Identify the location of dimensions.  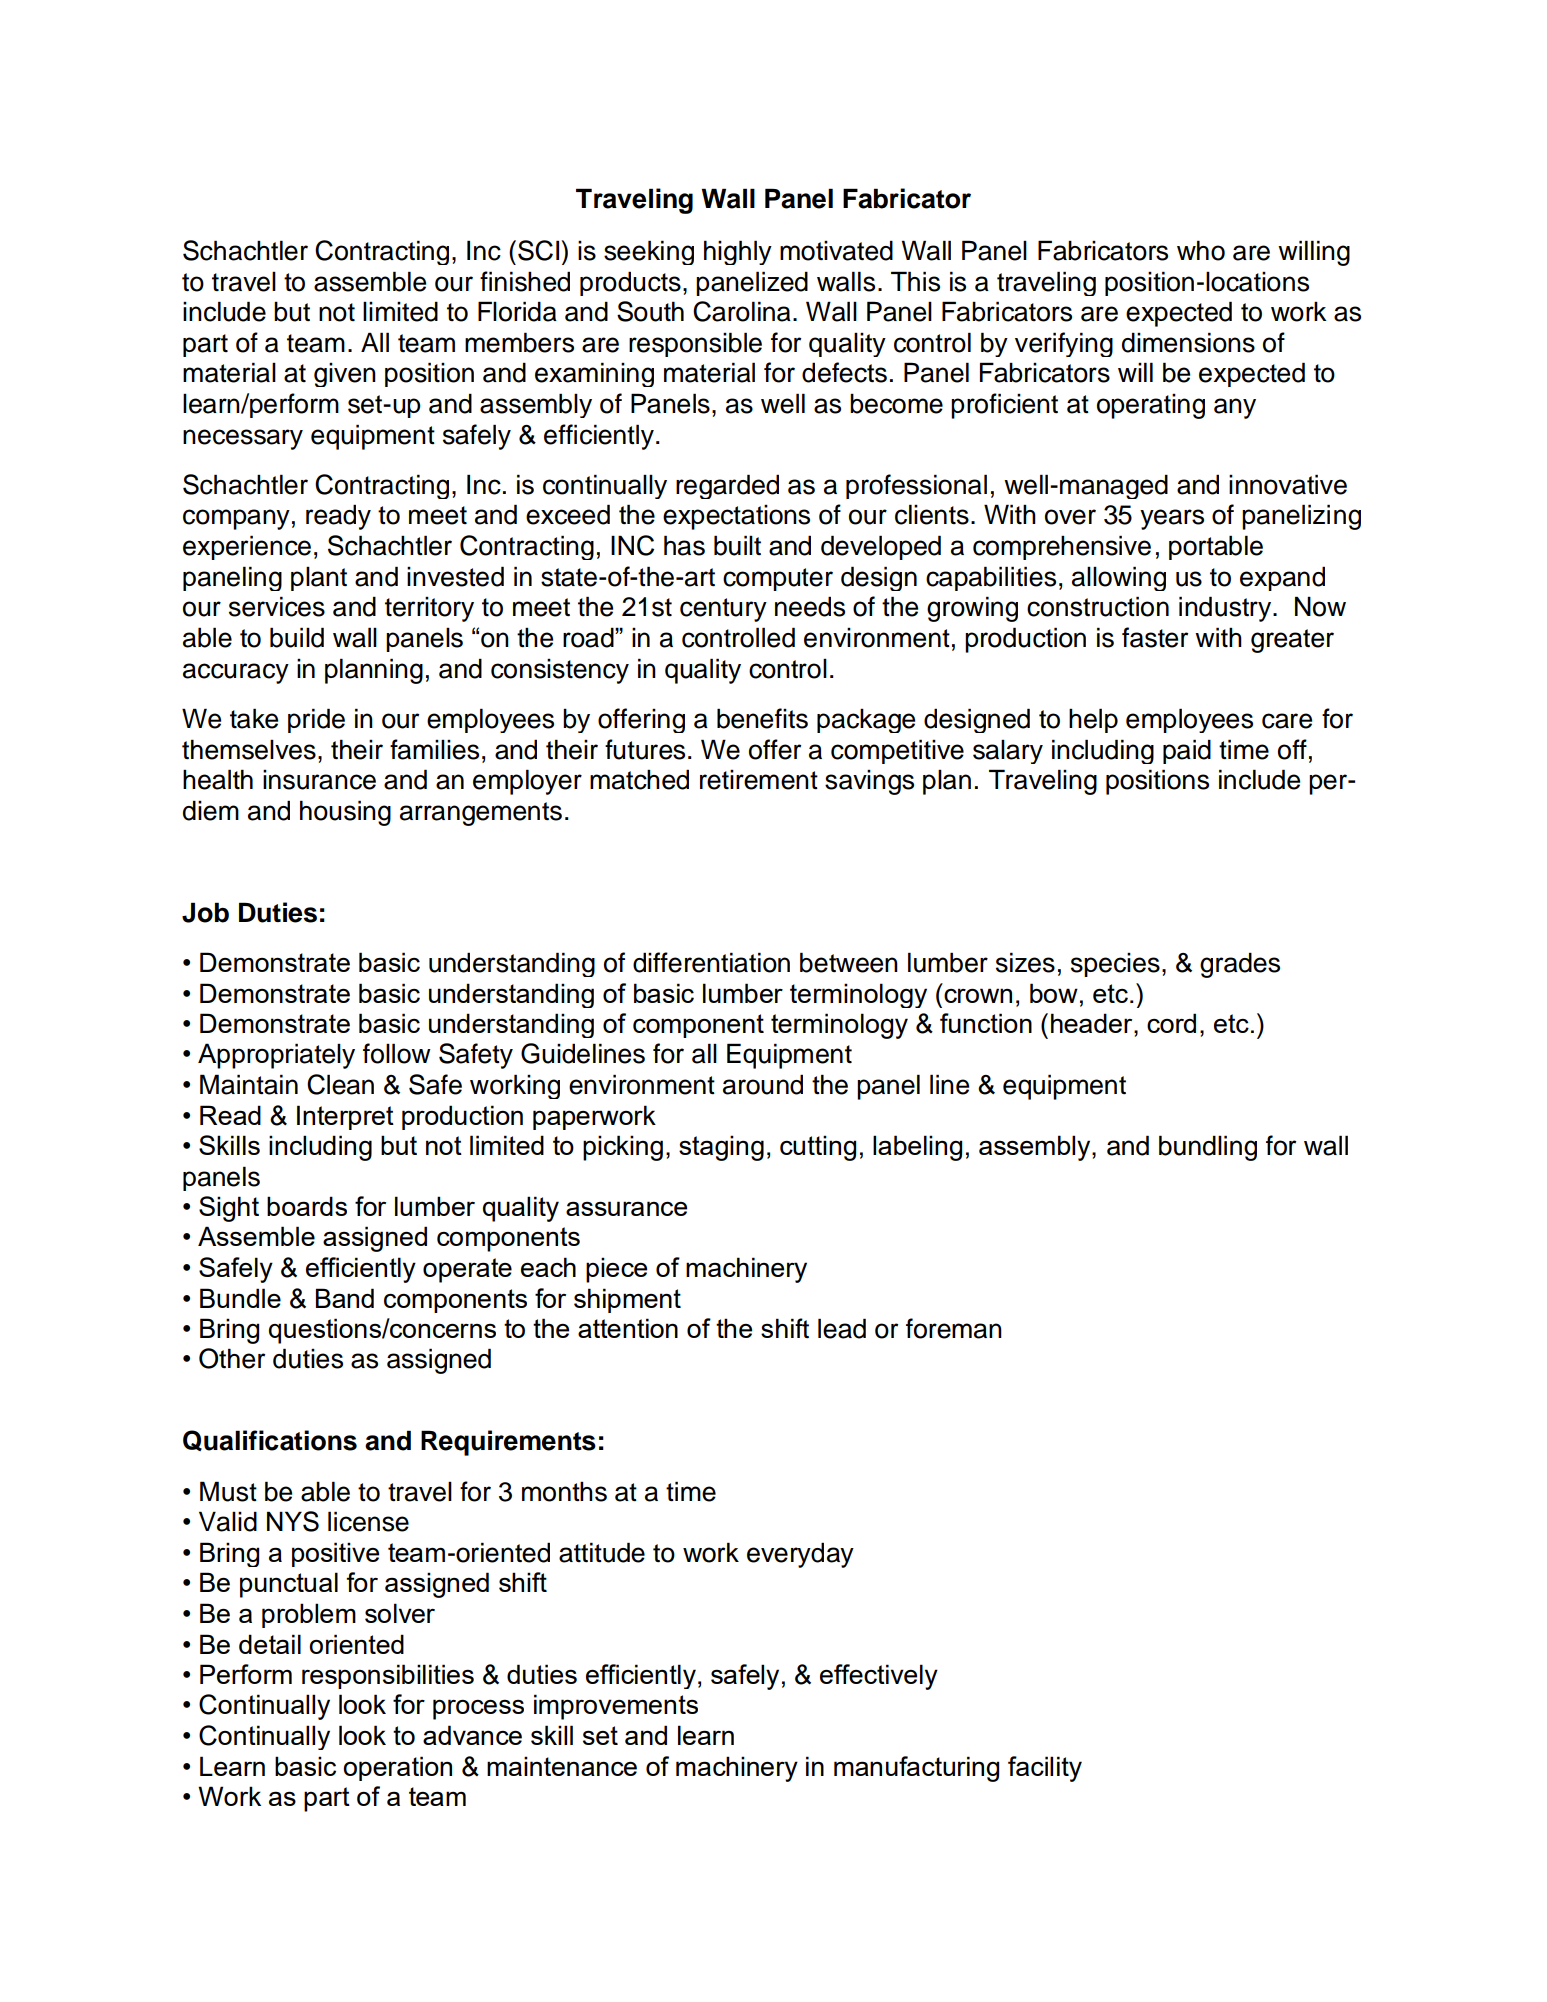
(1188, 342).
